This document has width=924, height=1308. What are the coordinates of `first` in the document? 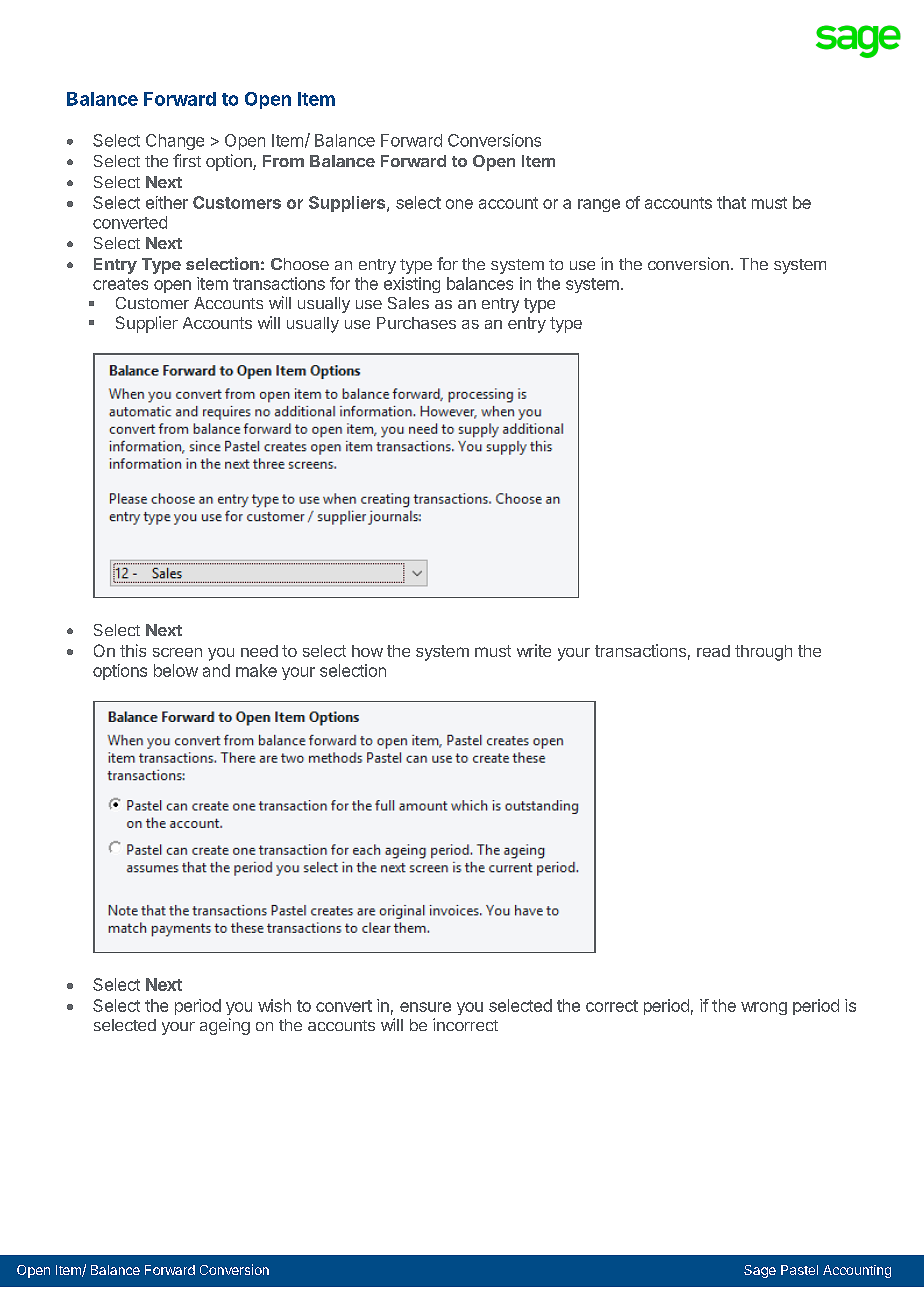 It's located at (187, 160).
